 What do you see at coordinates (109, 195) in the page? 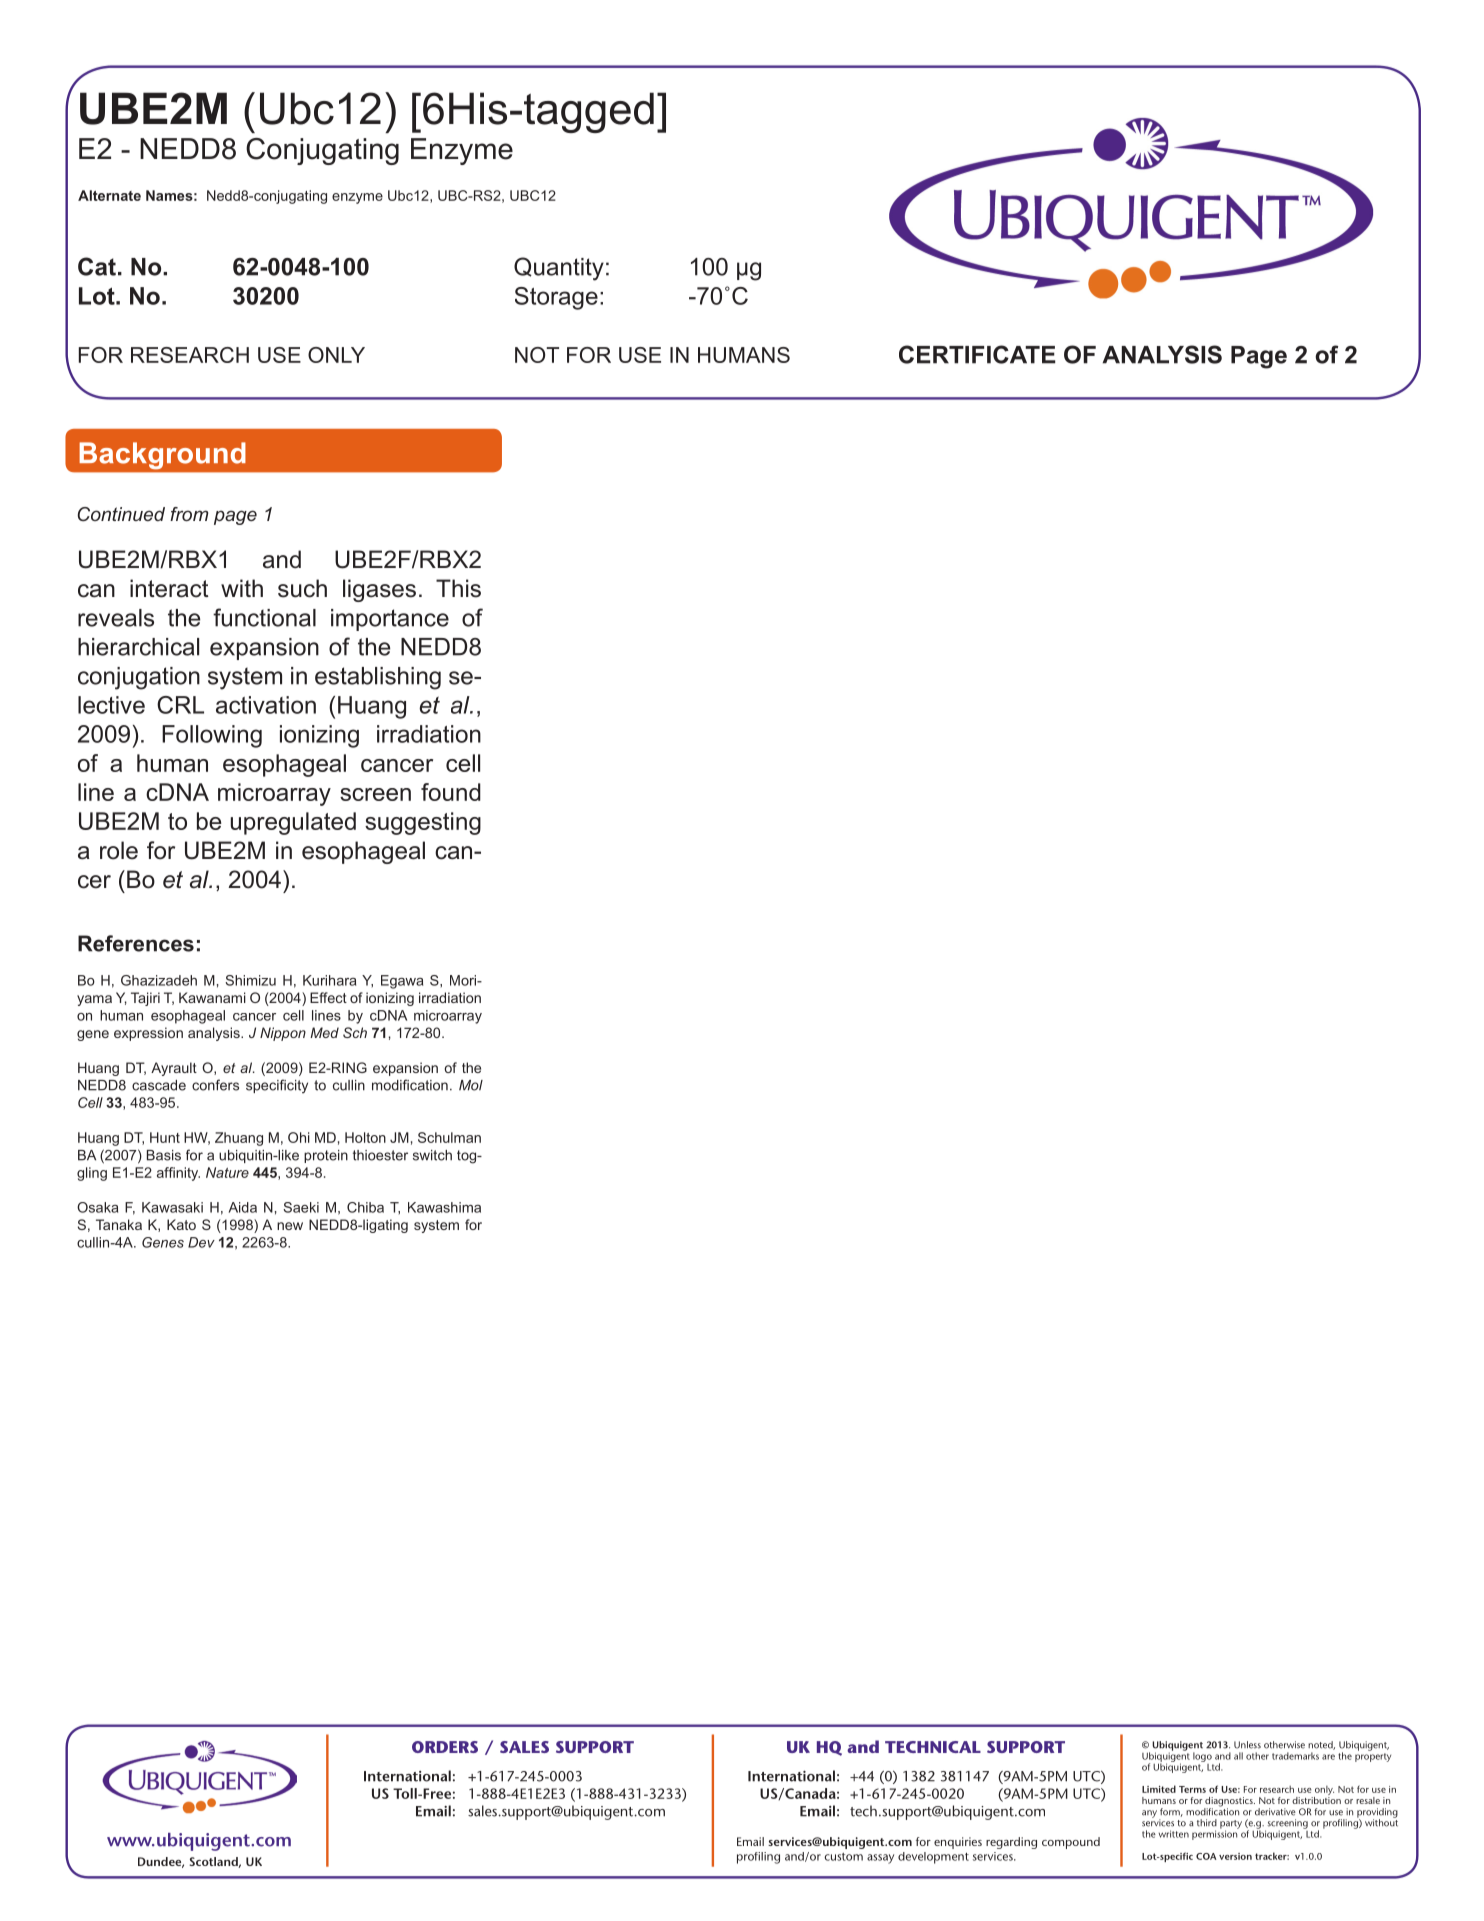
I see `Alternate` at bounding box center [109, 195].
